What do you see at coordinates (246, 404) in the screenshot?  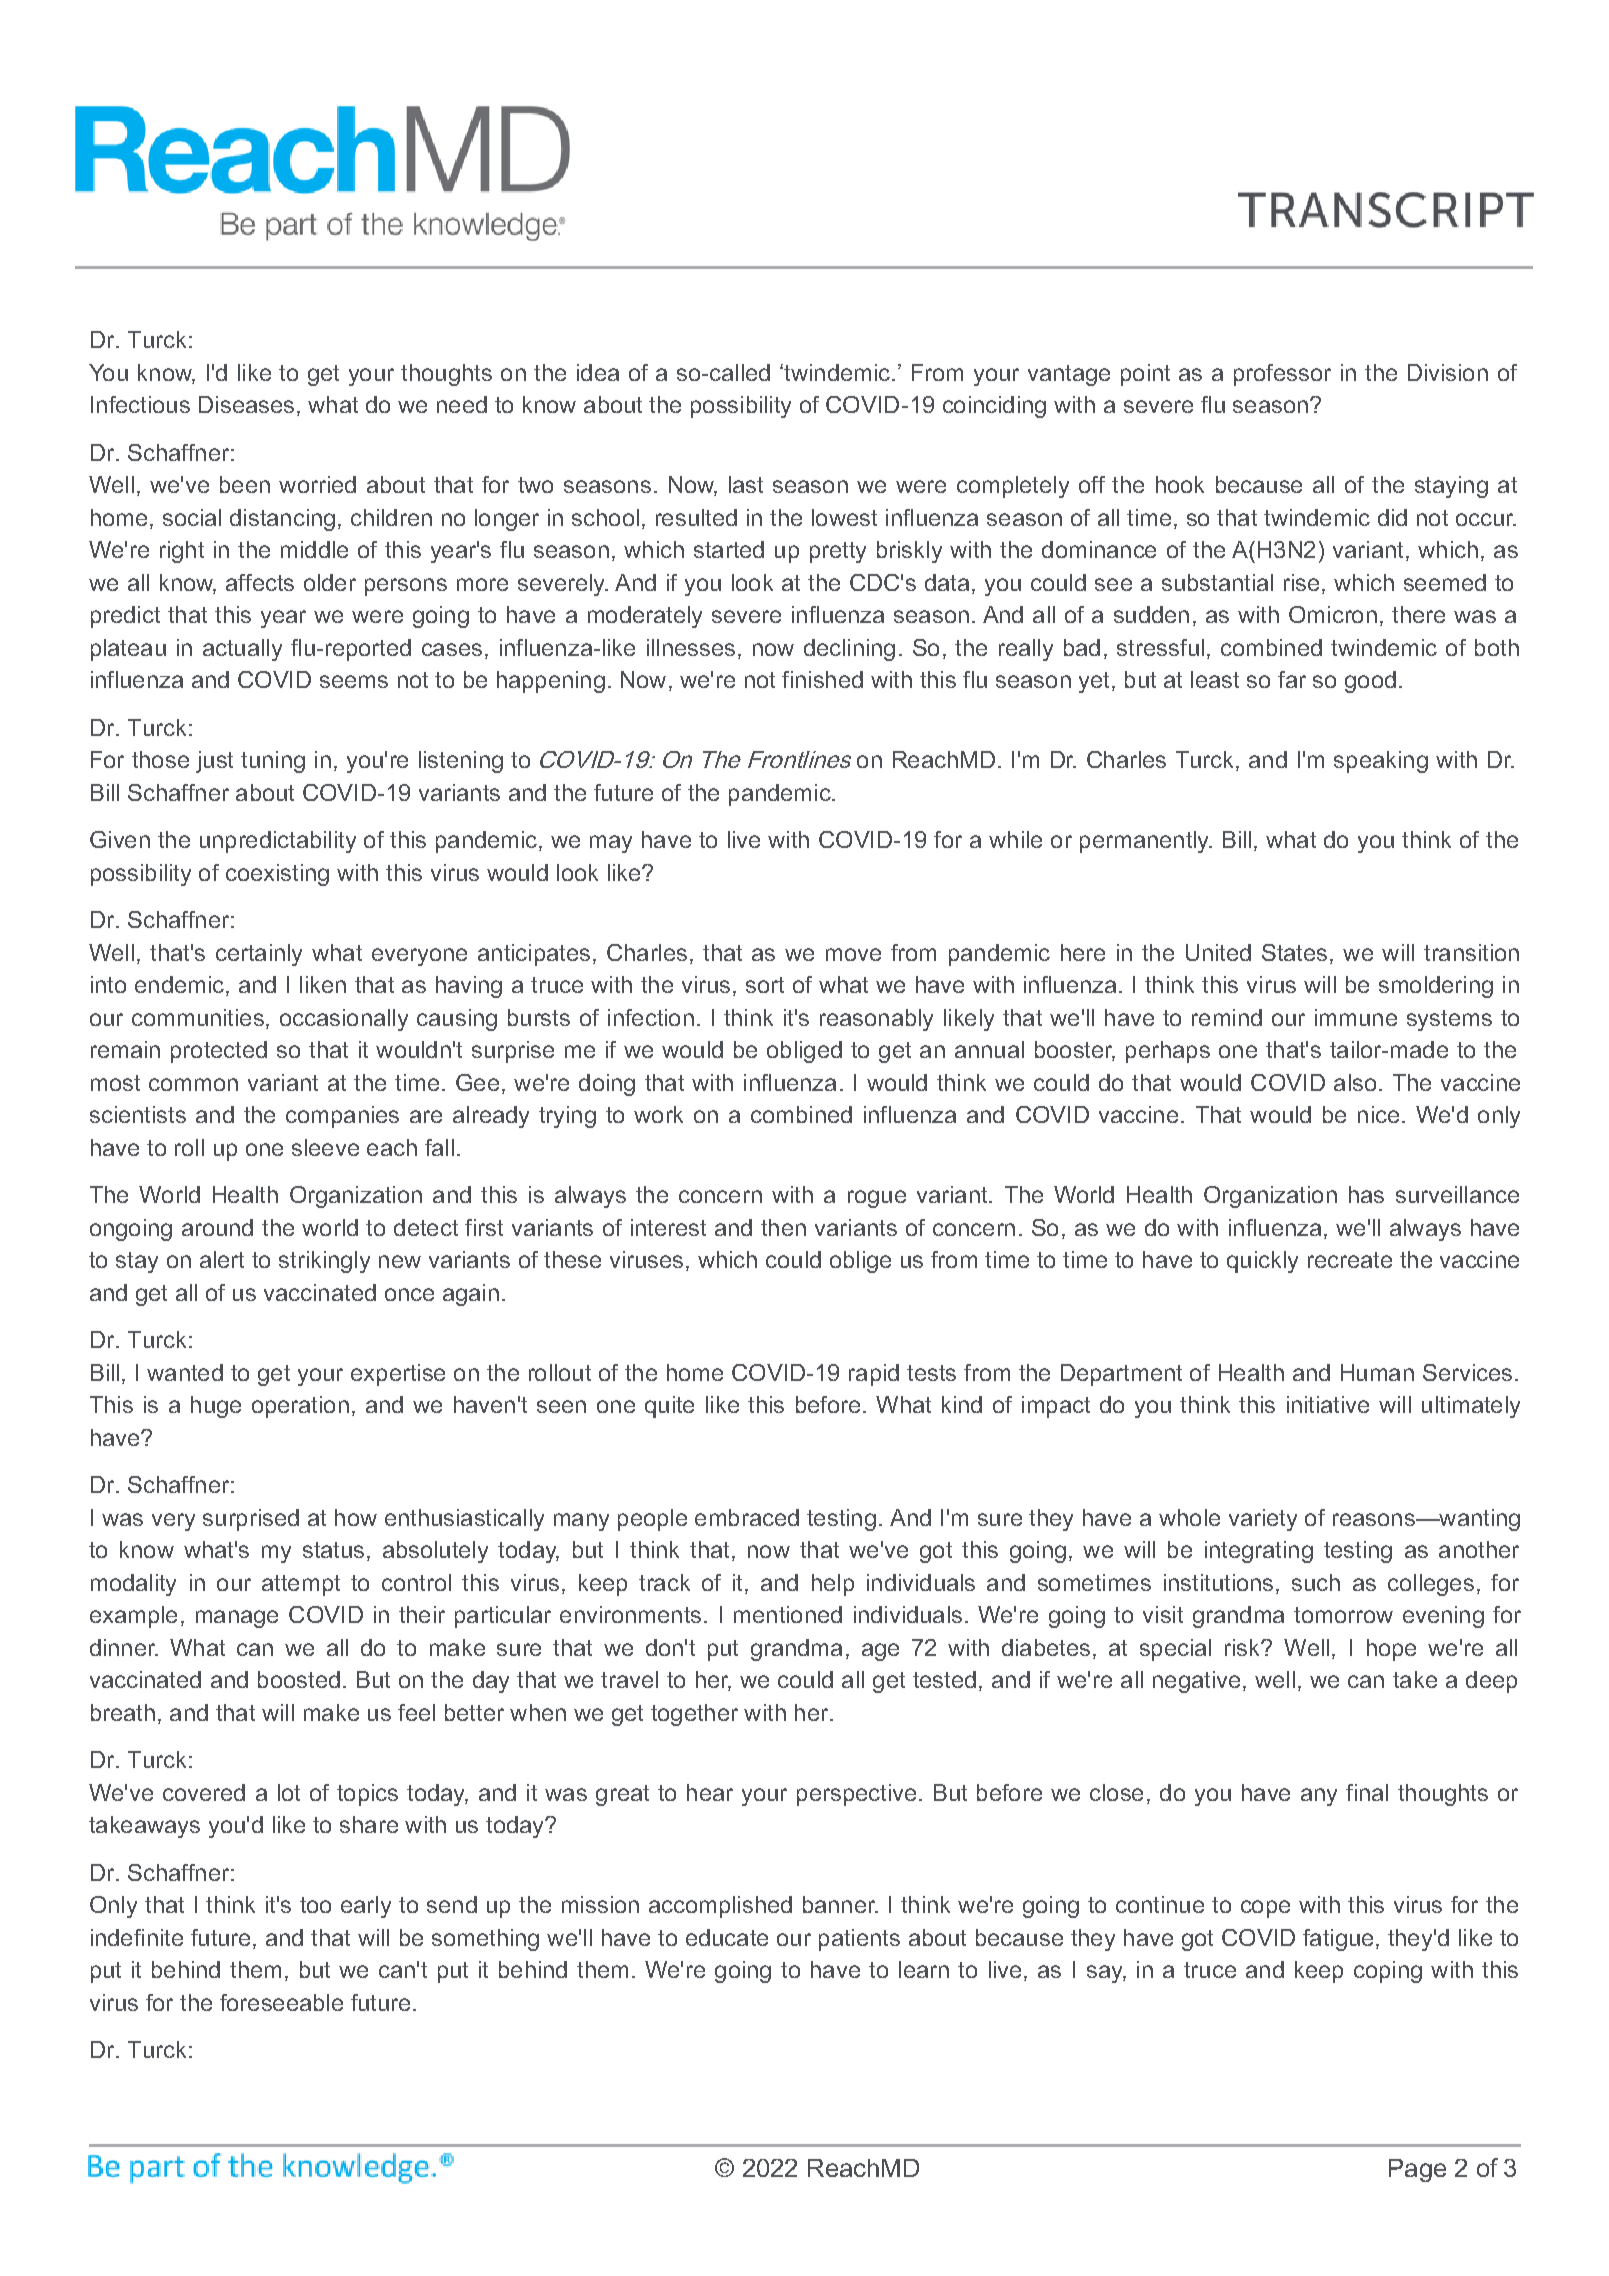 I see `Diseases` at bounding box center [246, 404].
